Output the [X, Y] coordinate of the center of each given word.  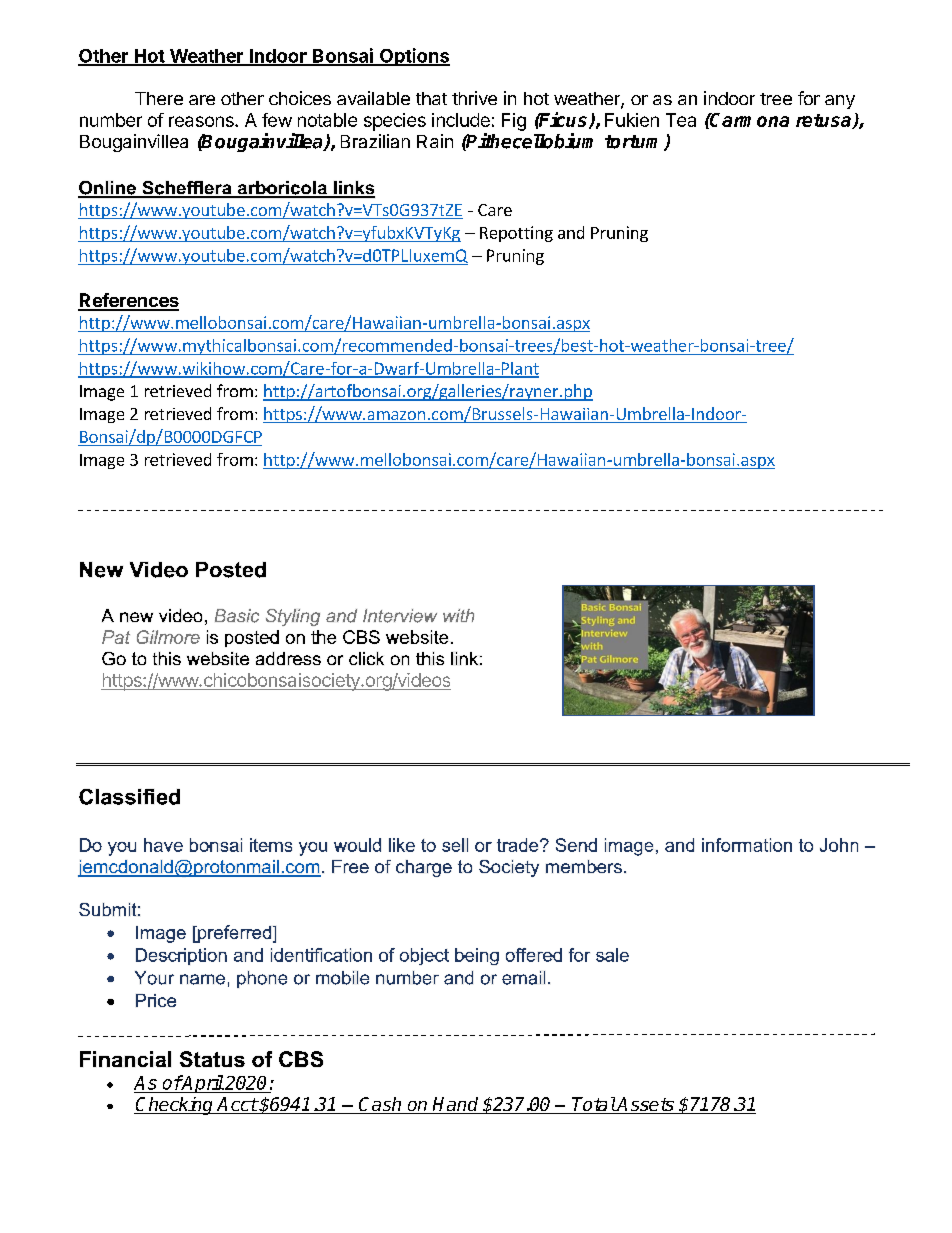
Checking [175, 1106]
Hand [456, 1105]
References [128, 301]
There [159, 98]
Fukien [632, 120]
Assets [645, 1105]
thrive [474, 98]
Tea [681, 120]
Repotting [516, 234]
